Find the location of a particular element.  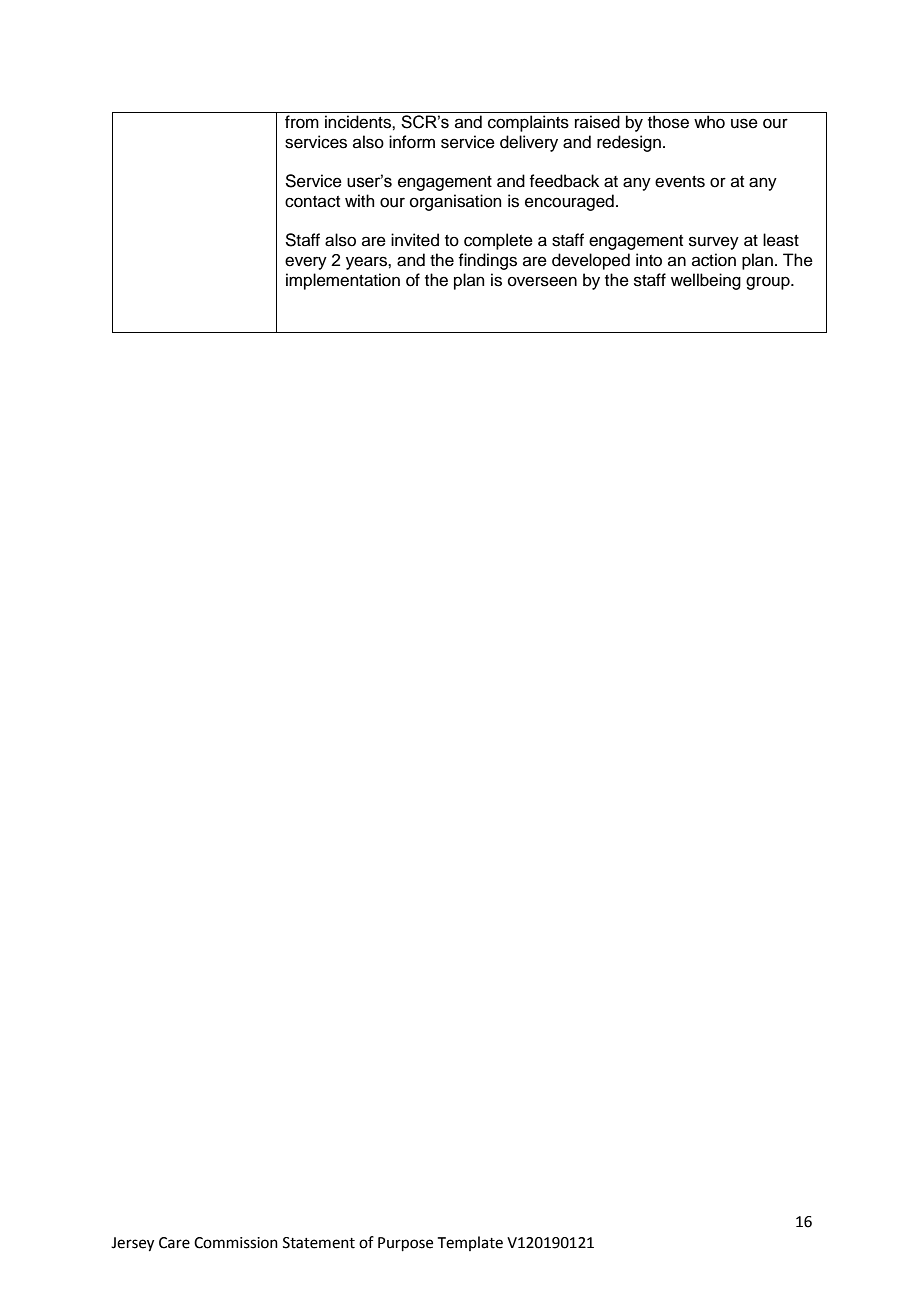

Statement is located at coordinates (319, 1243).
